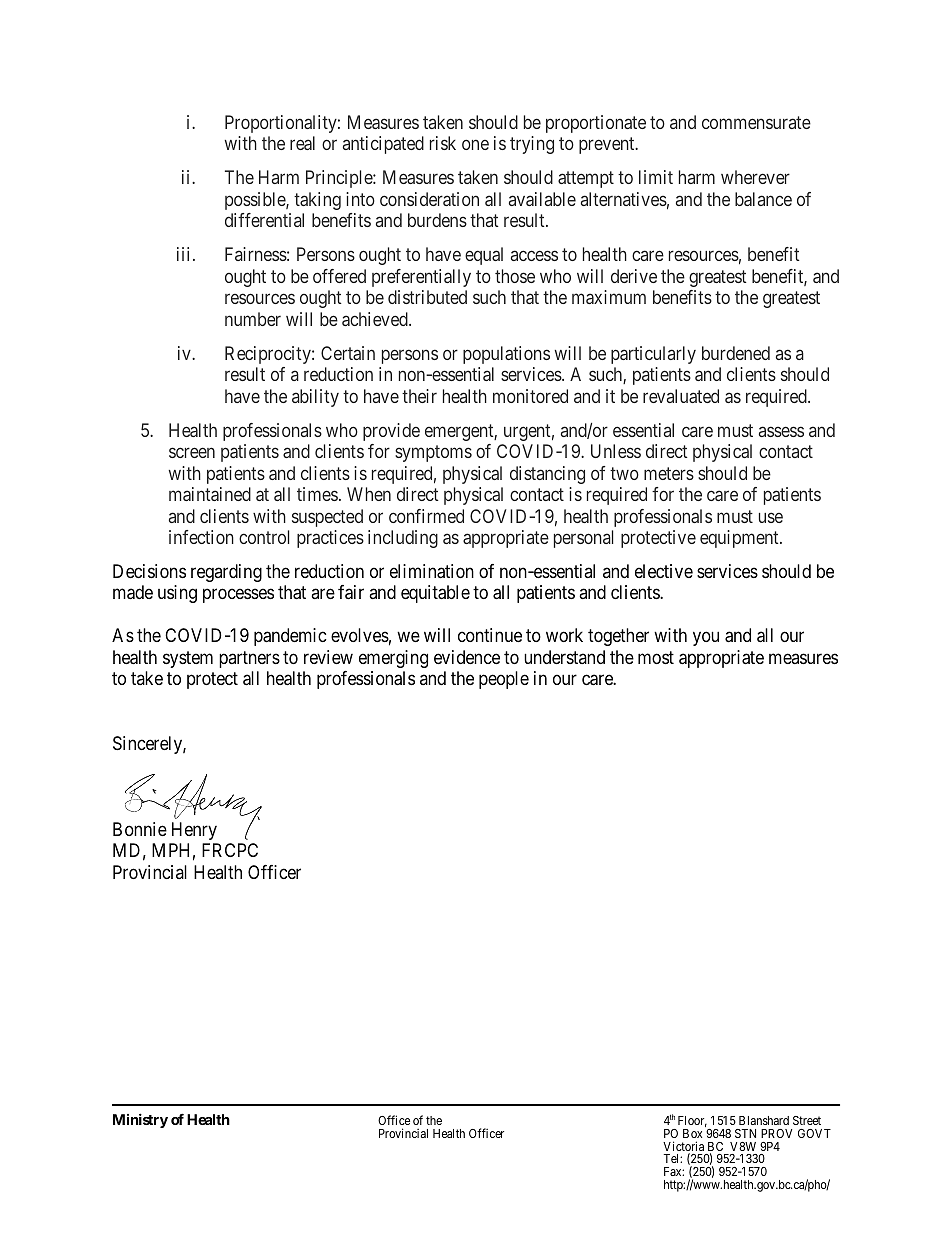  I want to click on Victoria, so click(683, 1147).
